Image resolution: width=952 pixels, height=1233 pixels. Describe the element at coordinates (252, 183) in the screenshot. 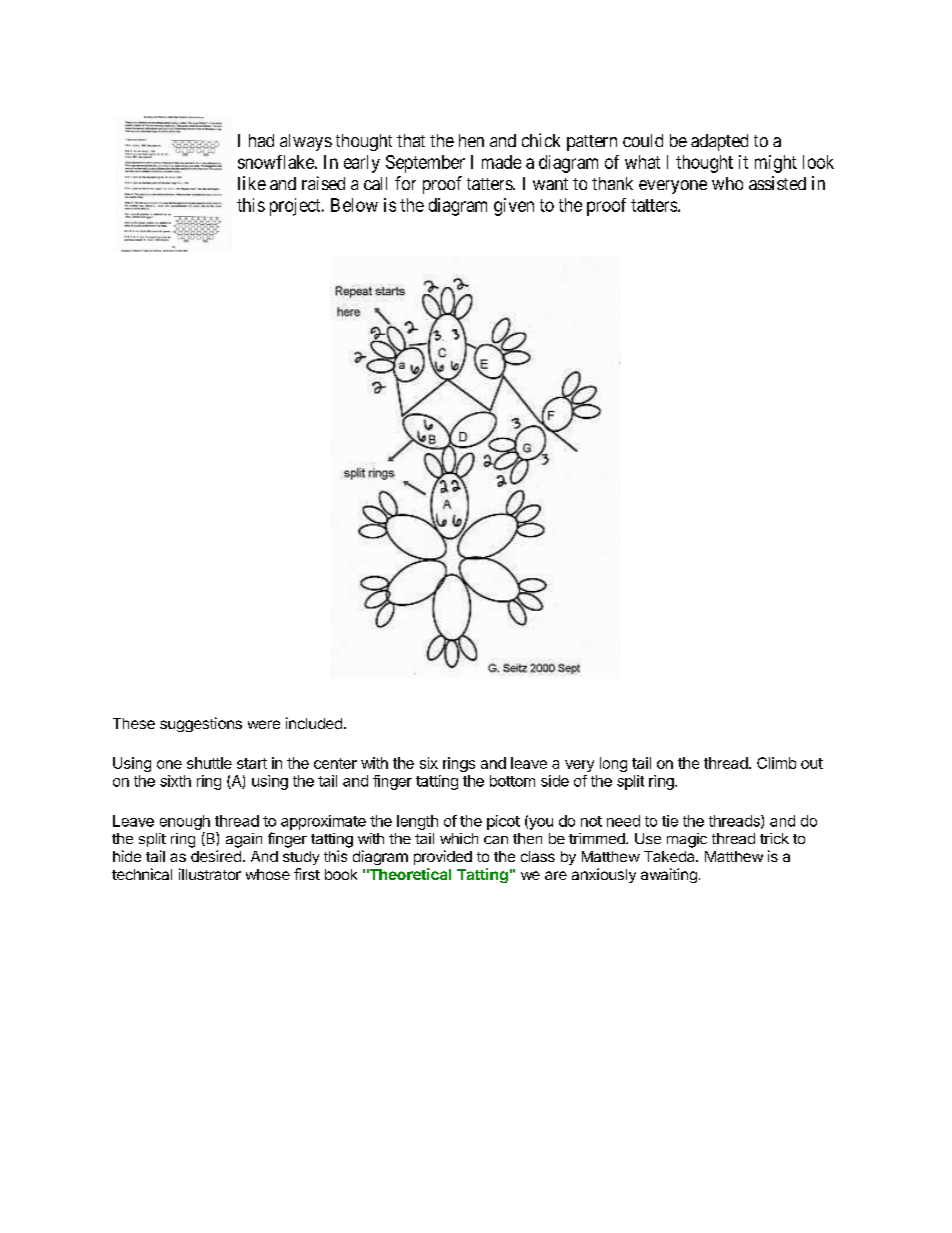

I see `like` at that location.
